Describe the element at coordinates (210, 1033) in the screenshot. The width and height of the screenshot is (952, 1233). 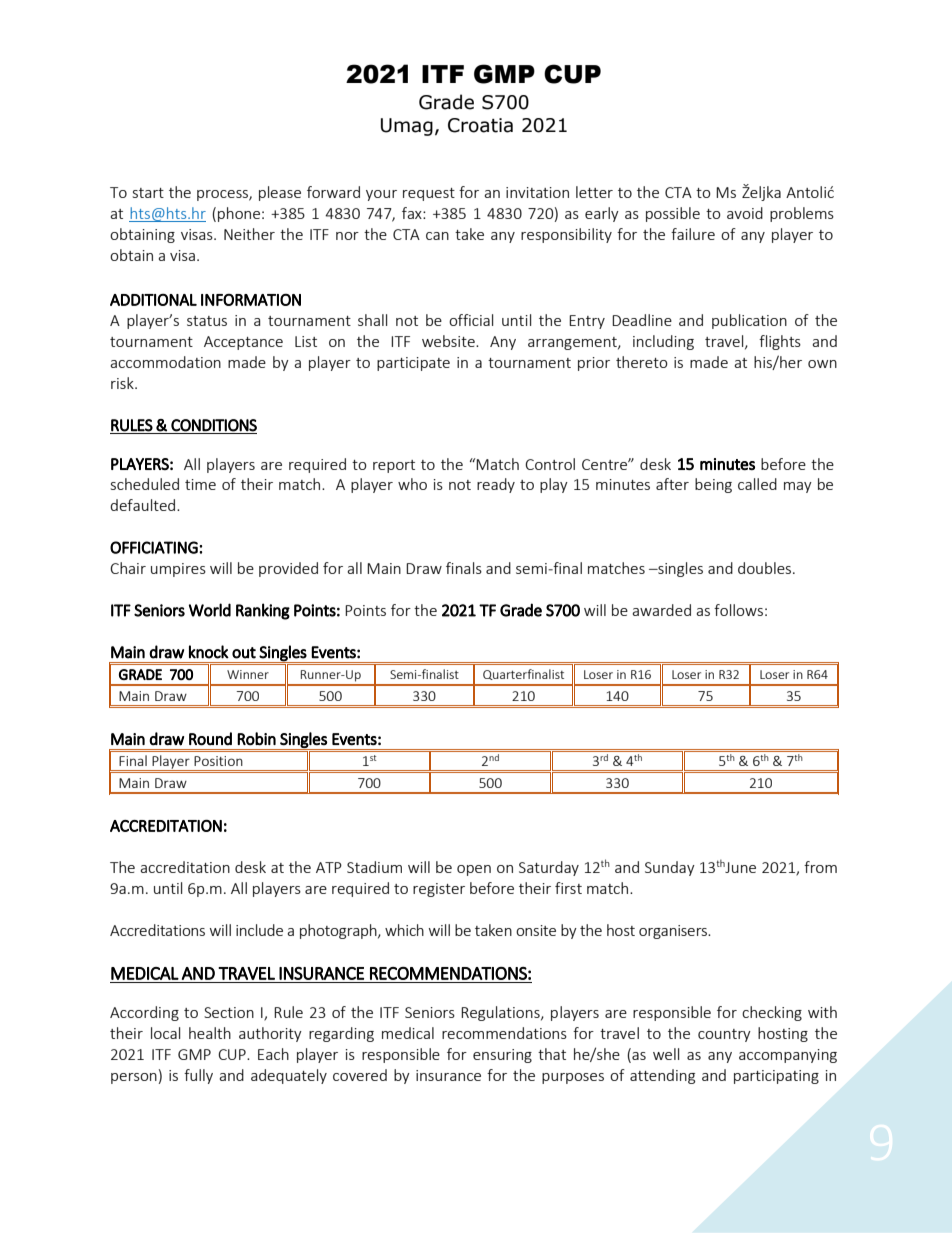
I see `health` at that location.
